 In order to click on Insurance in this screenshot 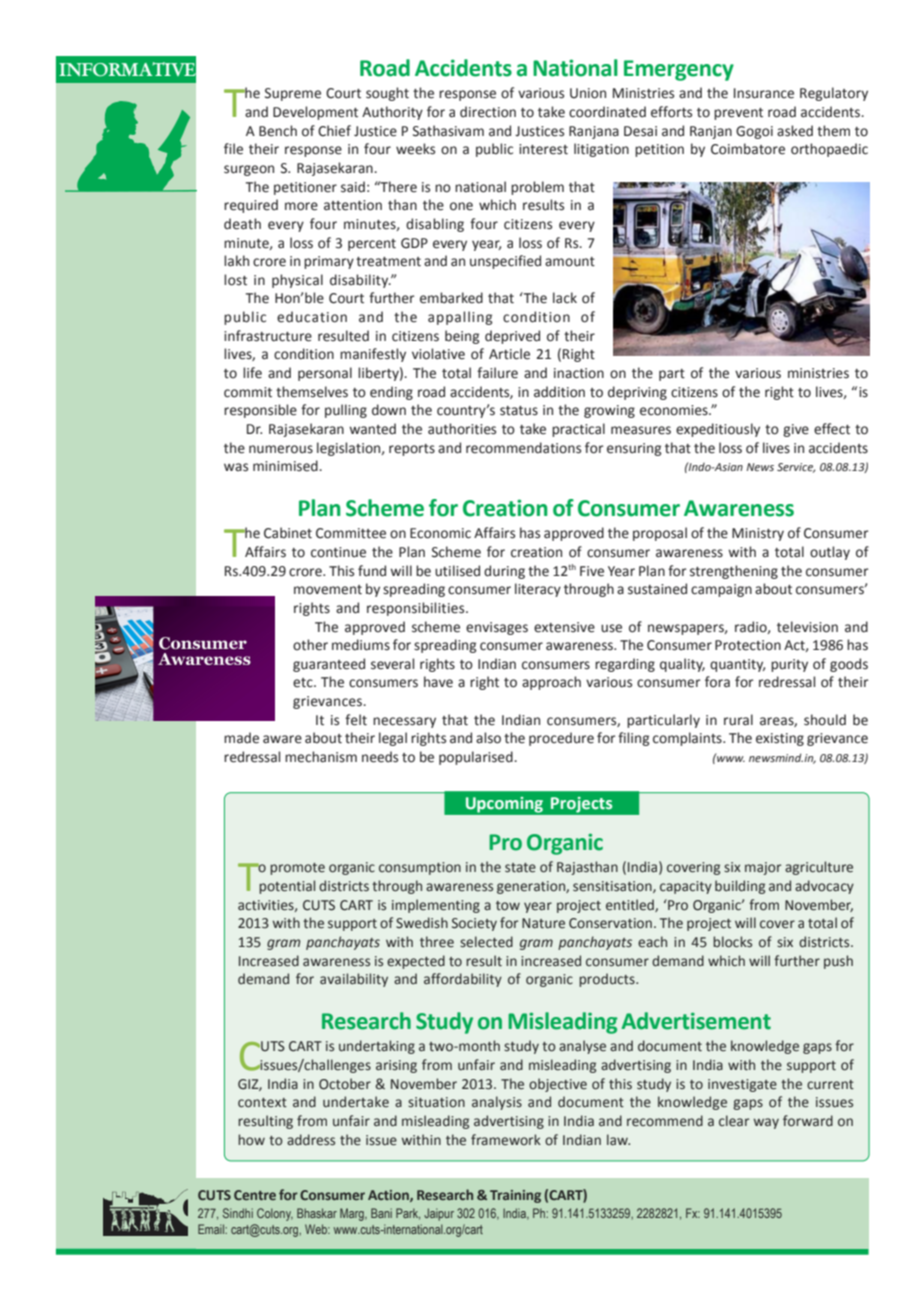, I will do `click(764, 93)`.
